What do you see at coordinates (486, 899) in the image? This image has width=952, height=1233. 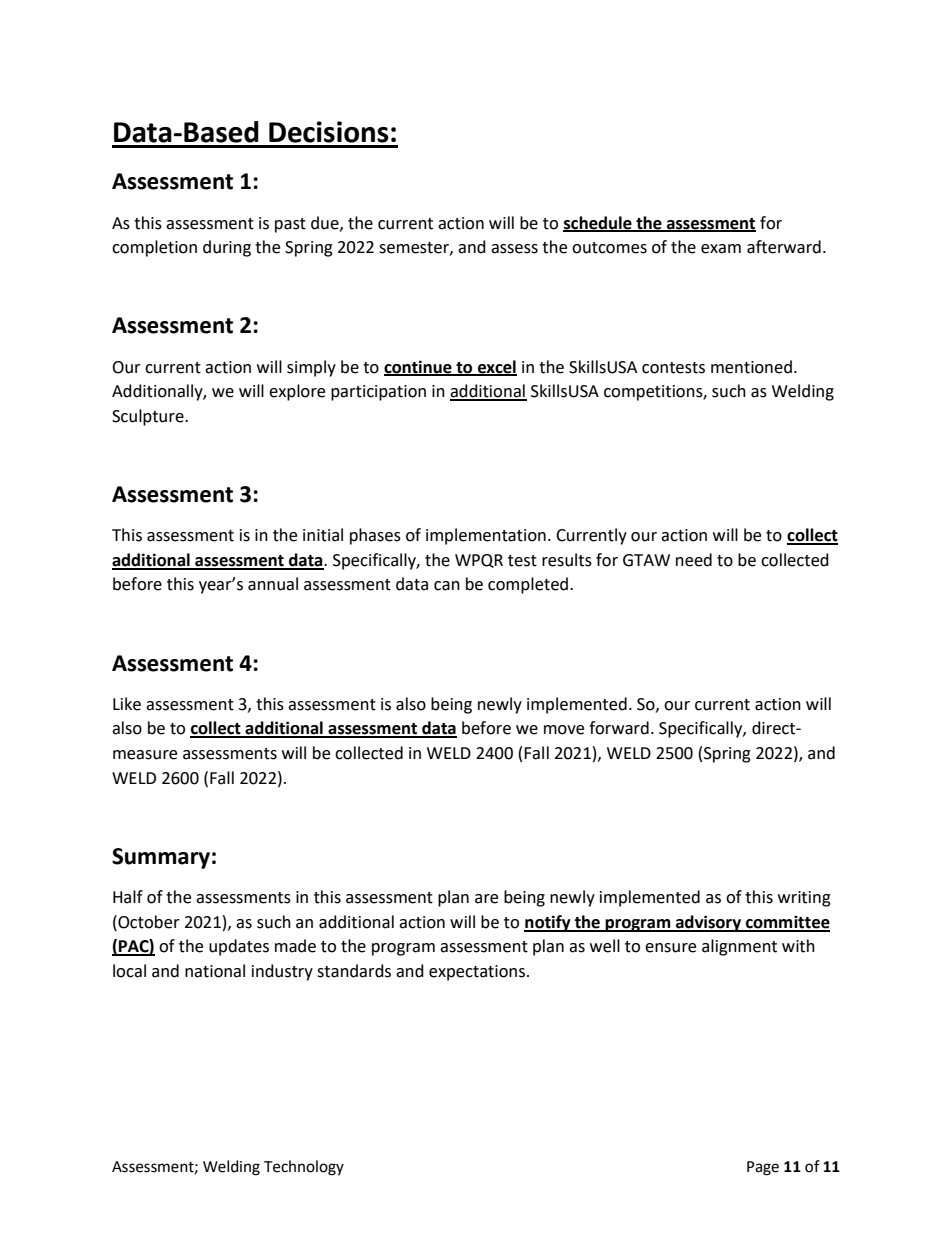 I see `are` at bounding box center [486, 899].
